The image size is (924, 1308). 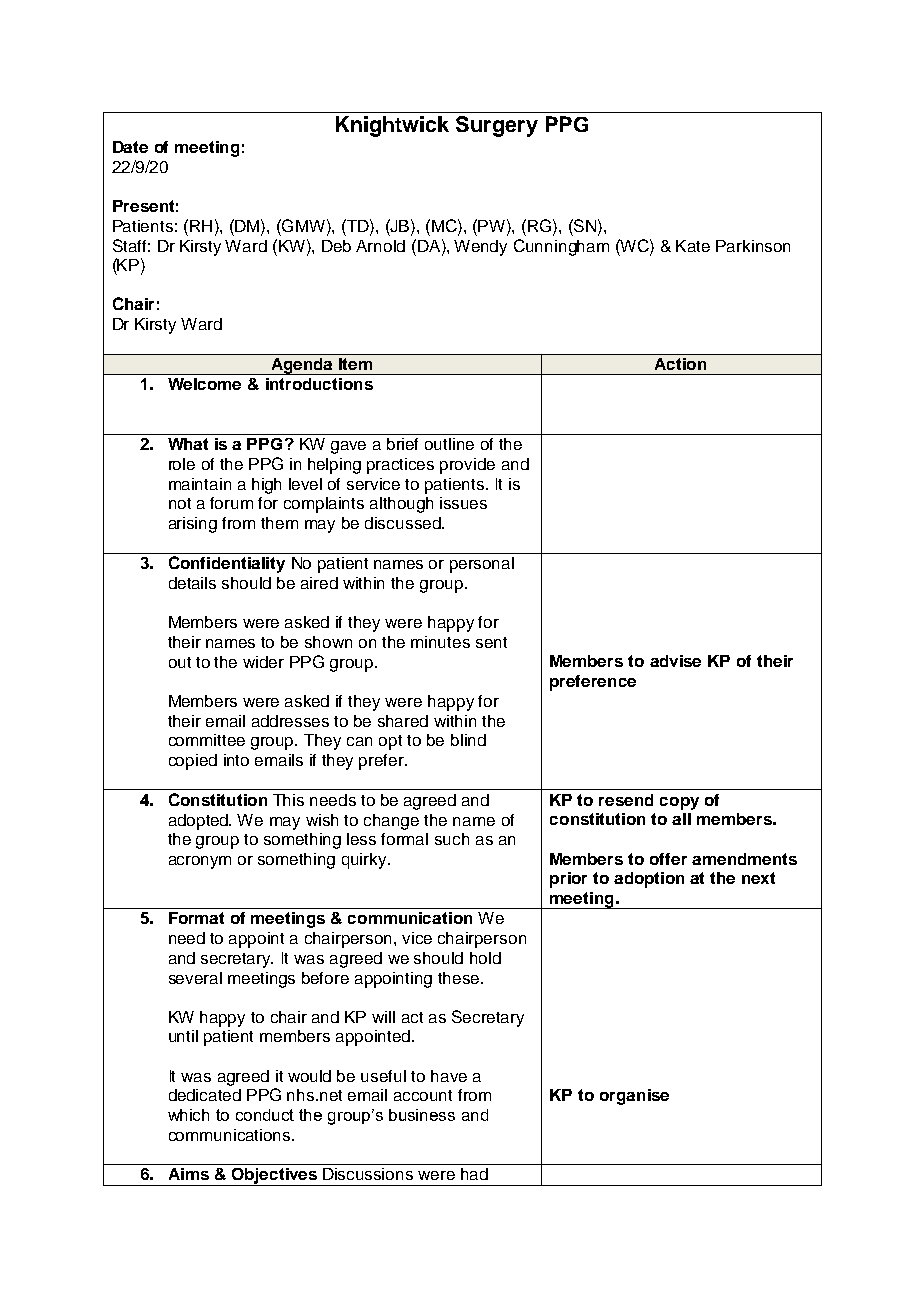 What do you see at coordinates (422, 1115) in the document?
I see `business` at bounding box center [422, 1115].
